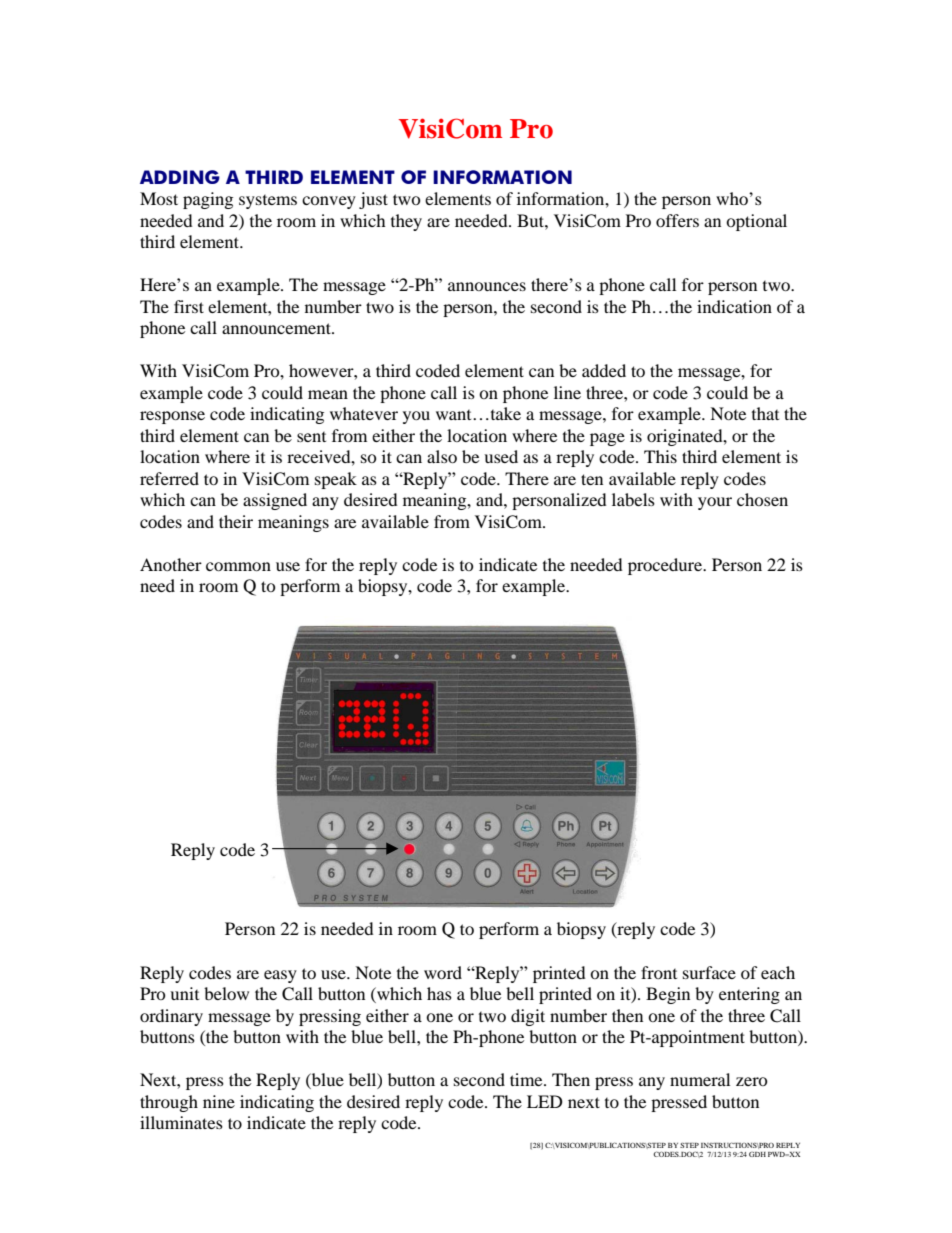 This screenshot has width=952, height=1233. I want to click on nine, so click(219, 1101).
